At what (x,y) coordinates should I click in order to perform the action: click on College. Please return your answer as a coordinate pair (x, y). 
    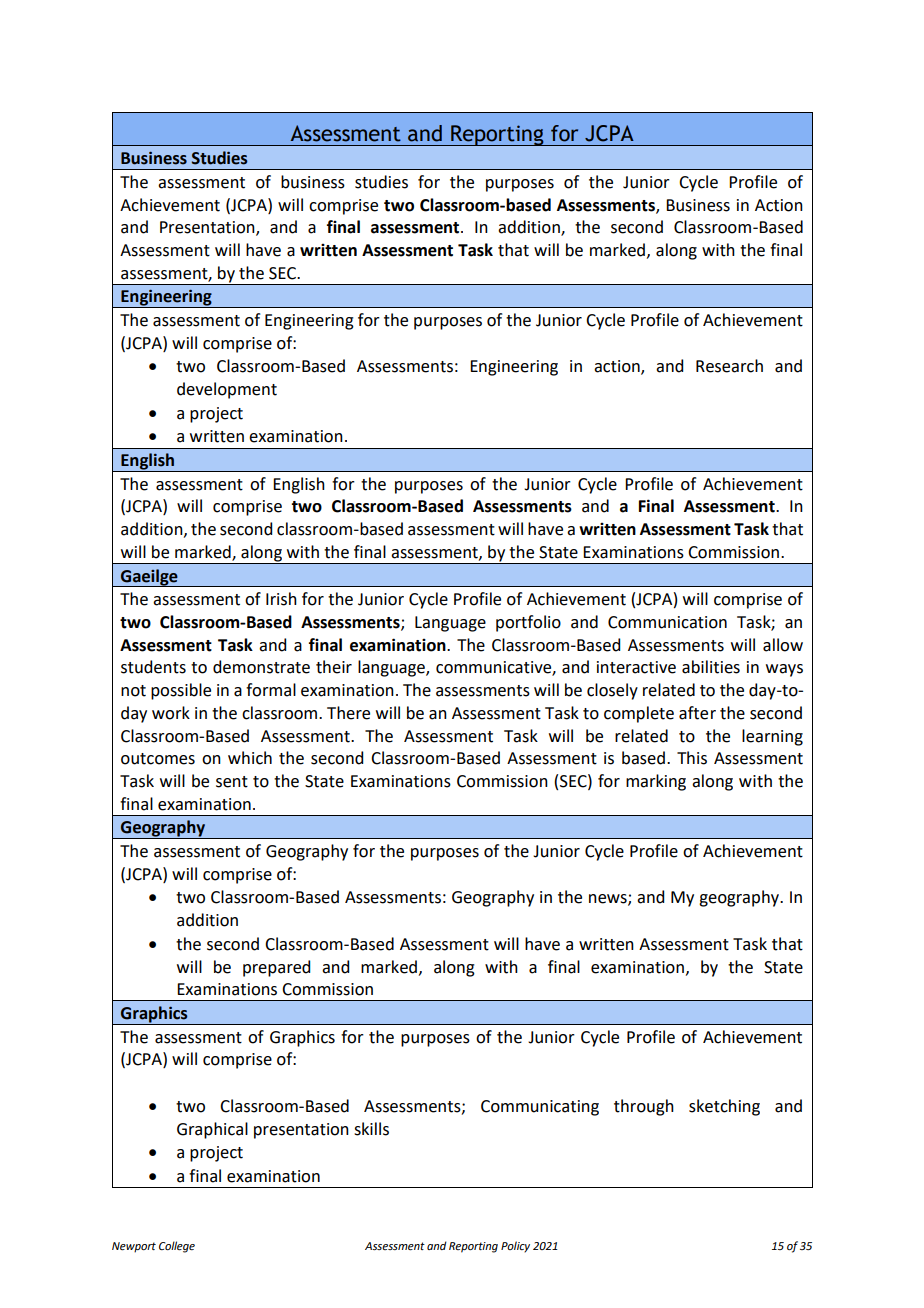
    Looking at the image, I should click on (177, 1247).
